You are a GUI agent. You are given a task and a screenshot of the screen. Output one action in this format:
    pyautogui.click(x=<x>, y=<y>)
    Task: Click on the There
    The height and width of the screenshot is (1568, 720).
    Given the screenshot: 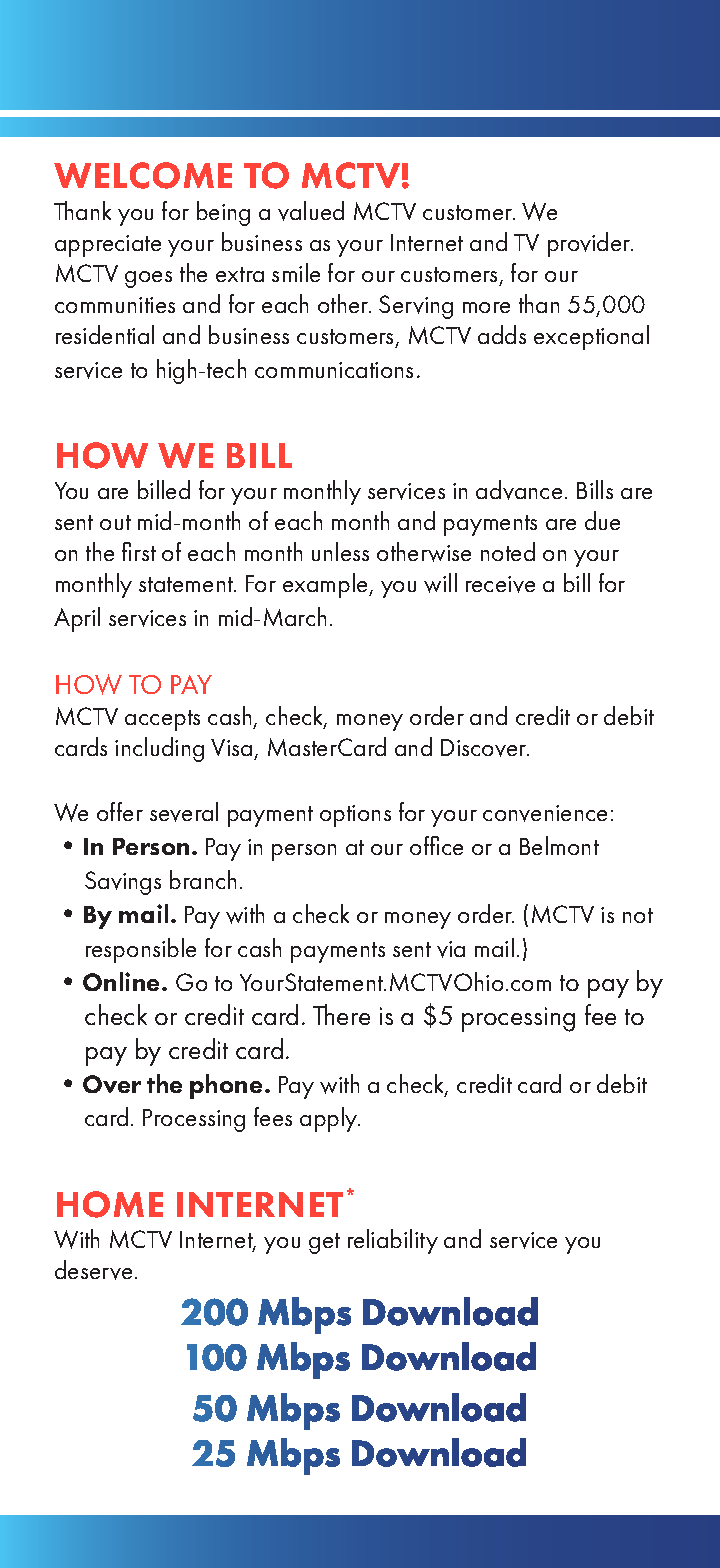 What is the action you would take?
    pyautogui.click(x=341, y=1014)
